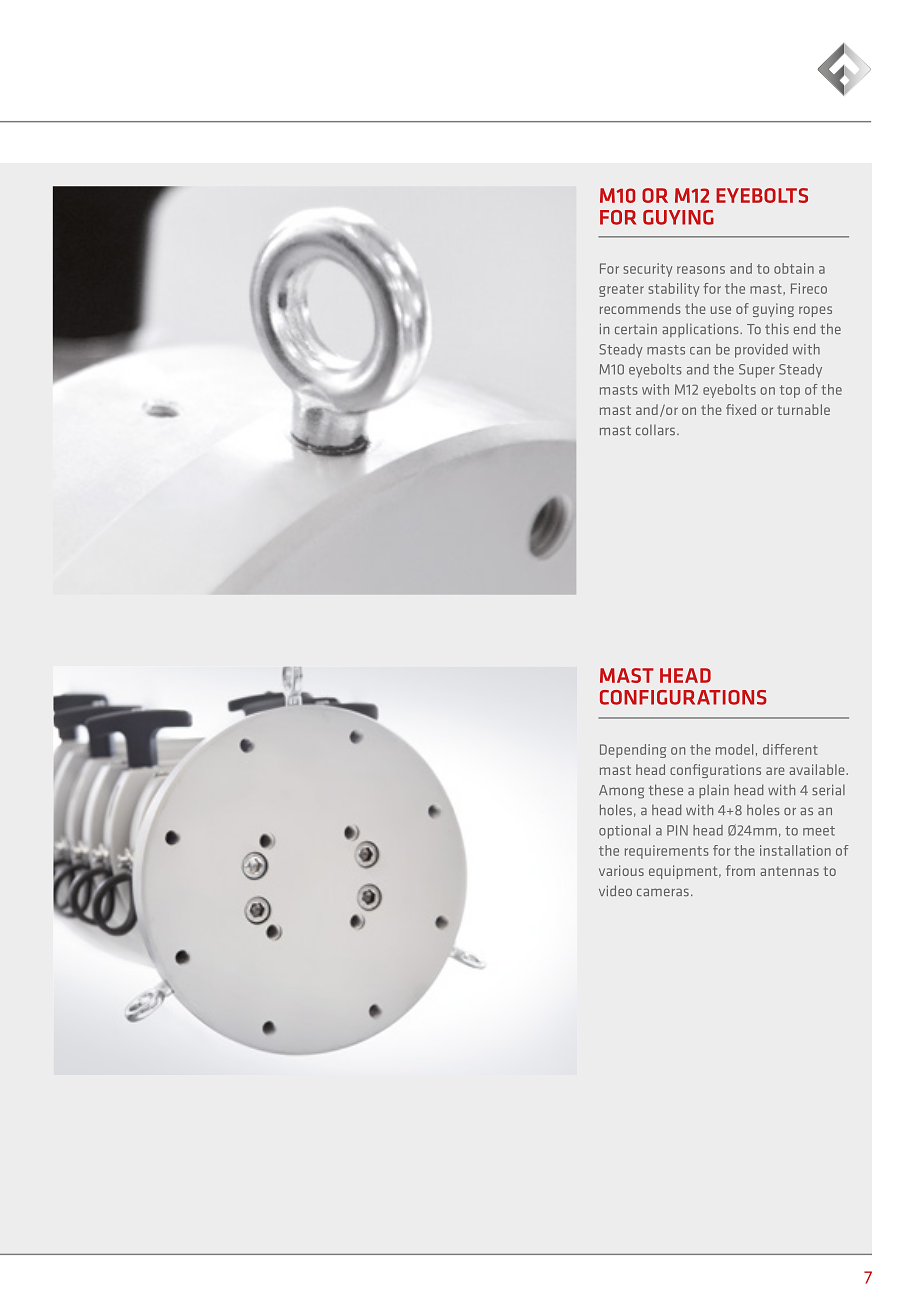  Describe the element at coordinates (647, 270) in the page. I see `security` at that location.
